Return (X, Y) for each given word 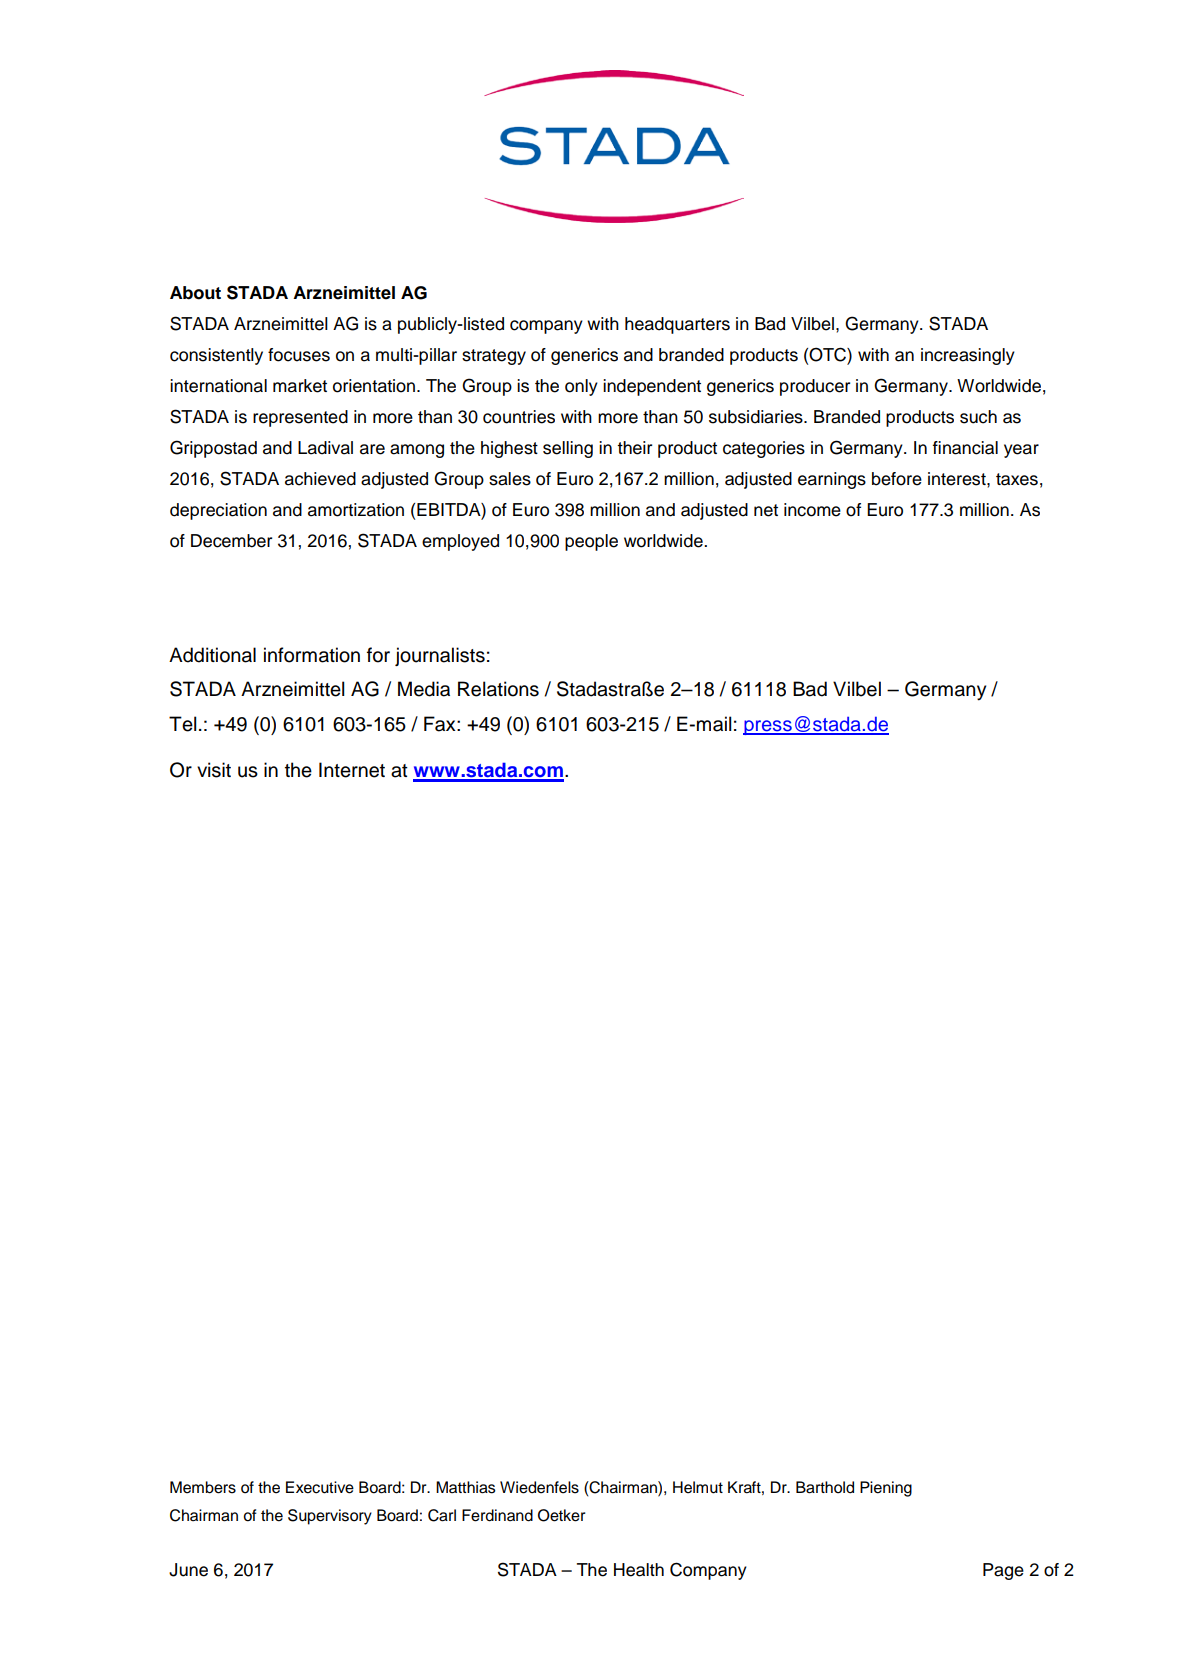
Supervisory (330, 1517)
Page (1003, 1571)
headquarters (677, 325)
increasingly (968, 356)
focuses (299, 355)
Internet (352, 770)
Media (424, 689)
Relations (498, 689)
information (312, 655)
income (812, 510)
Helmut (698, 1487)
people (591, 542)
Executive (320, 1487)
